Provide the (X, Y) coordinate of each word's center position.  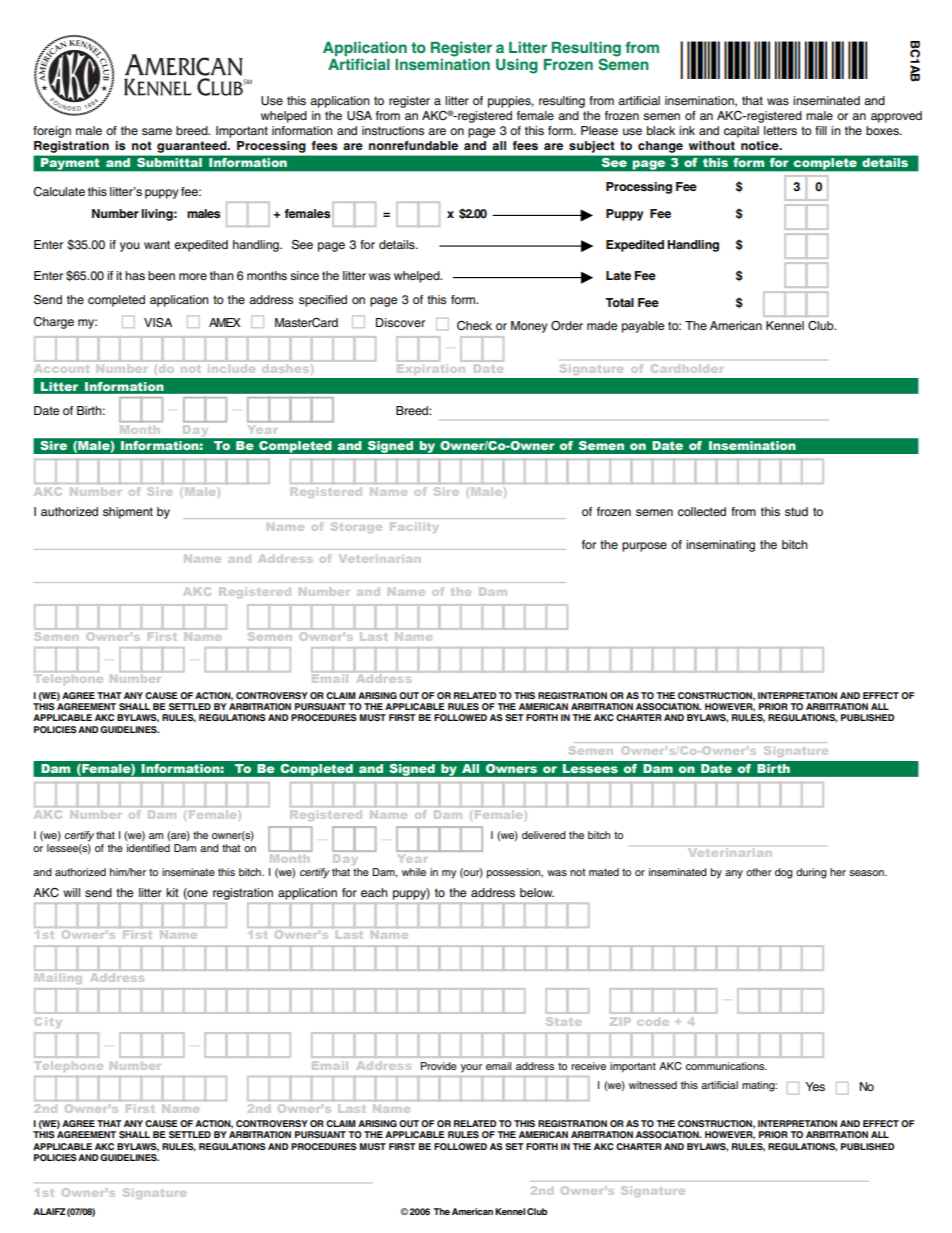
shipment (128, 513)
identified (148, 848)
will (71, 892)
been (161, 275)
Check (474, 326)
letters (780, 130)
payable (643, 327)
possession (515, 873)
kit (172, 892)
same (157, 131)
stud (796, 511)
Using (517, 66)
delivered (544, 835)
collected (702, 511)
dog (784, 873)
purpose (644, 547)
